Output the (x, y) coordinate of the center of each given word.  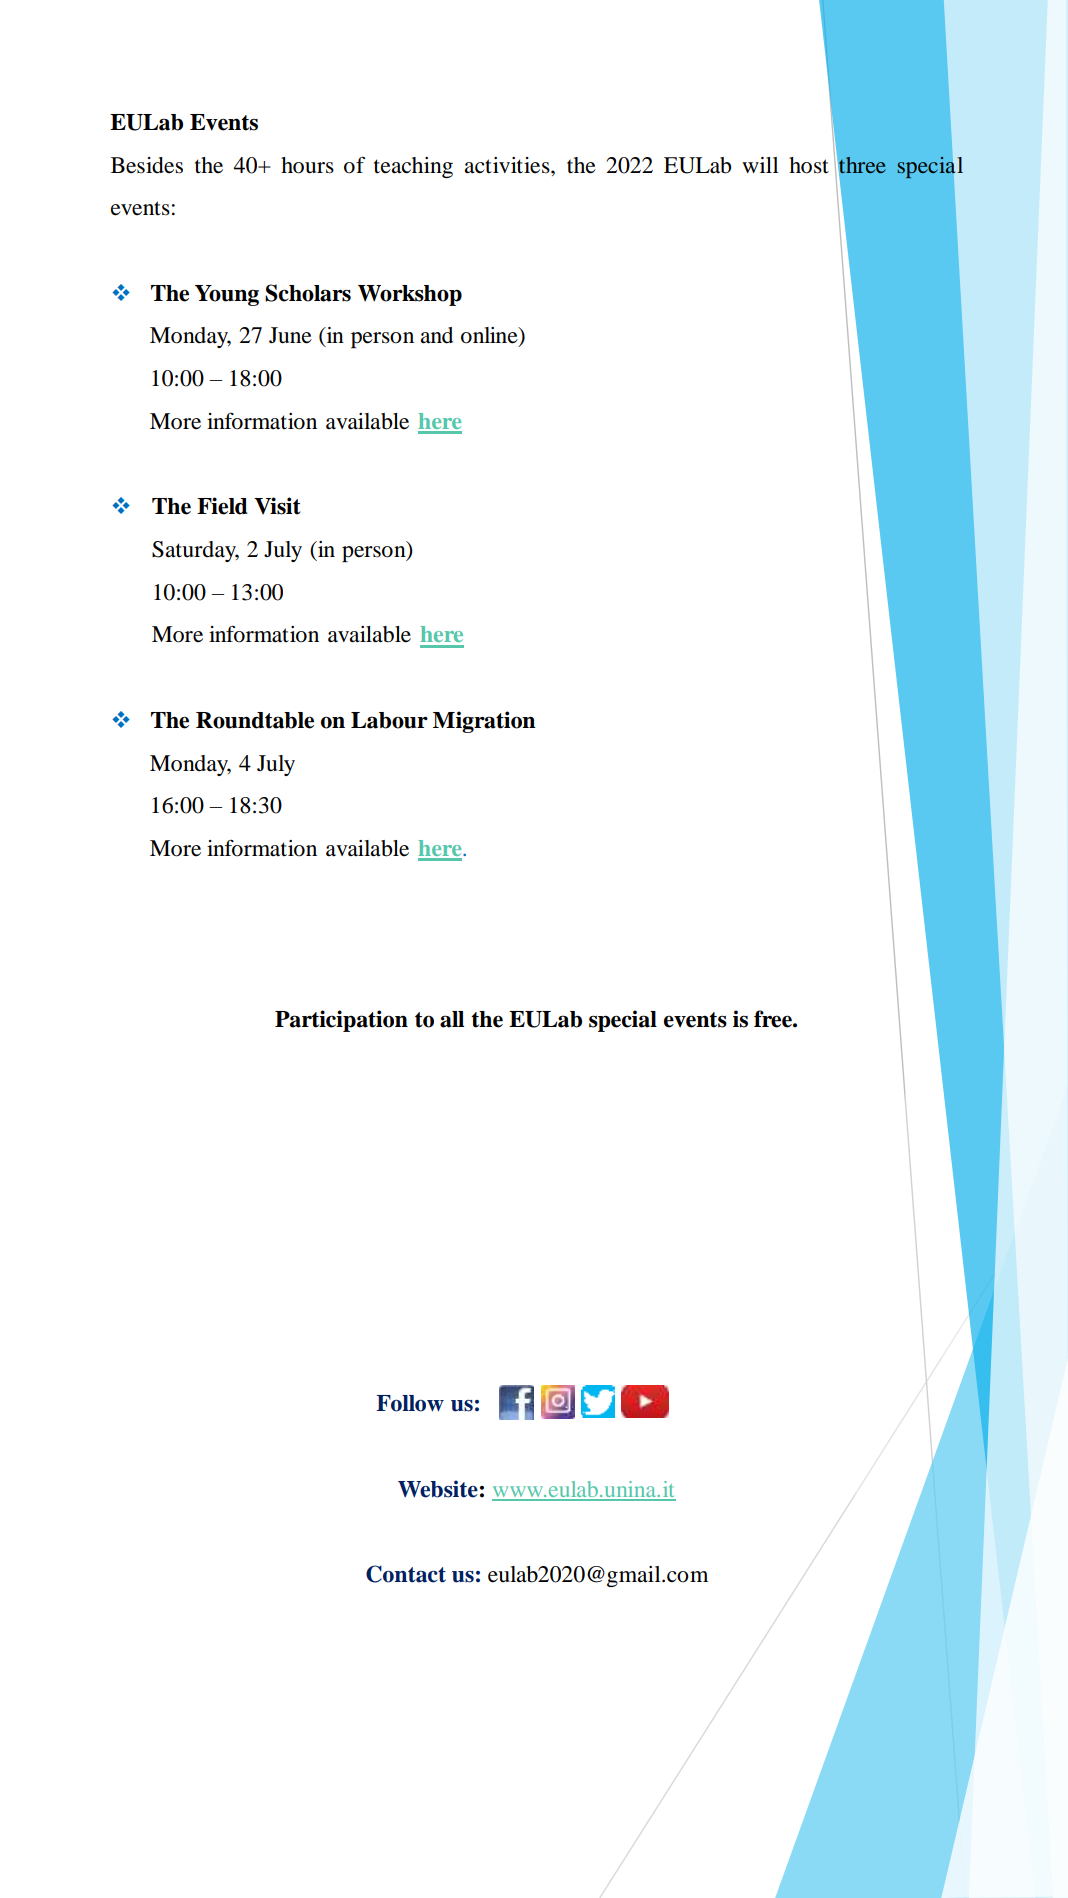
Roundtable (255, 720)
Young (227, 295)
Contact (406, 1574)
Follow (410, 1403)
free (774, 1019)
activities (508, 165)
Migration (484, 722)
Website (438, 1489)
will (760, 165)
